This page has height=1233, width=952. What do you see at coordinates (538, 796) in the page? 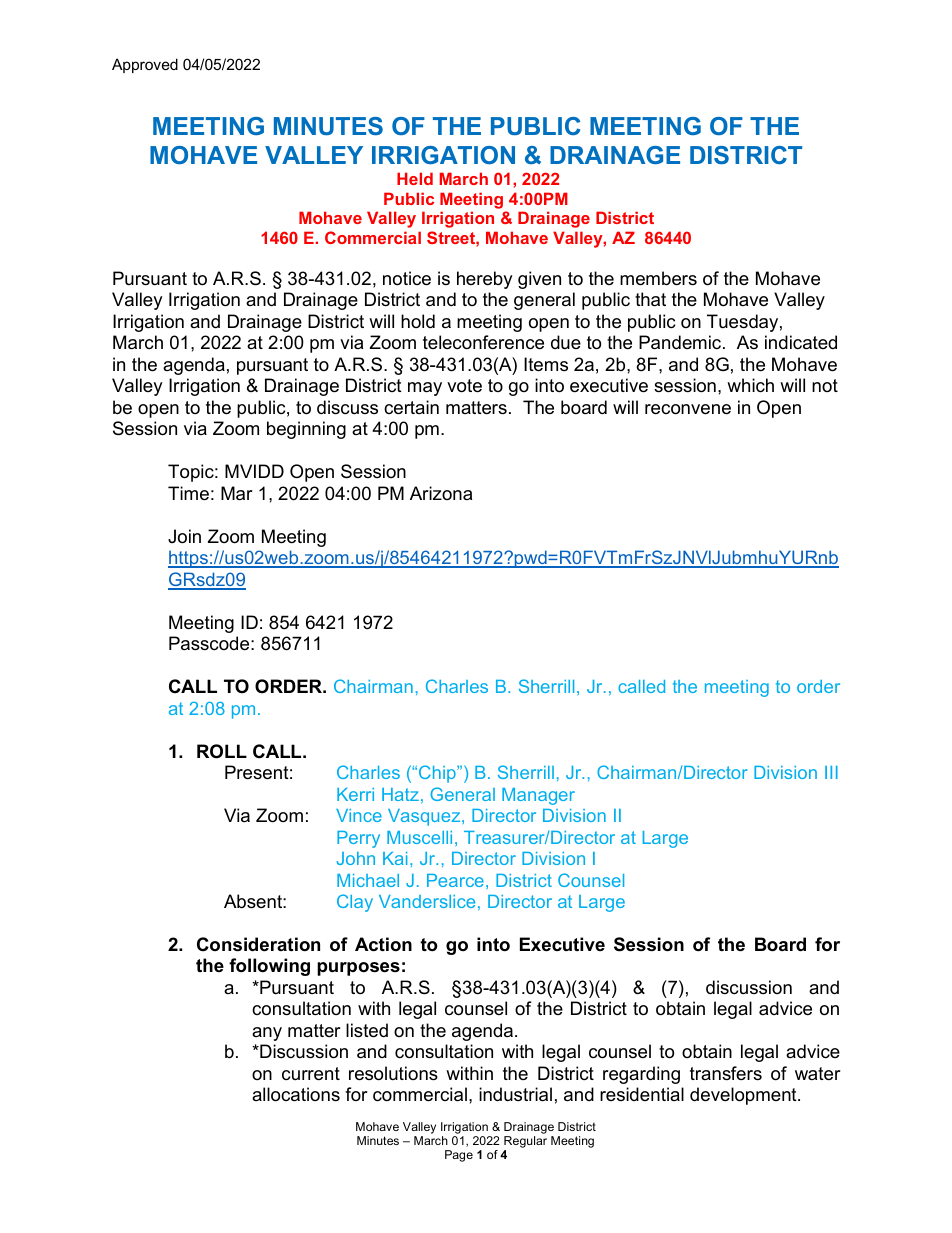
I see `Manager` at bounding box center [538, 796].
